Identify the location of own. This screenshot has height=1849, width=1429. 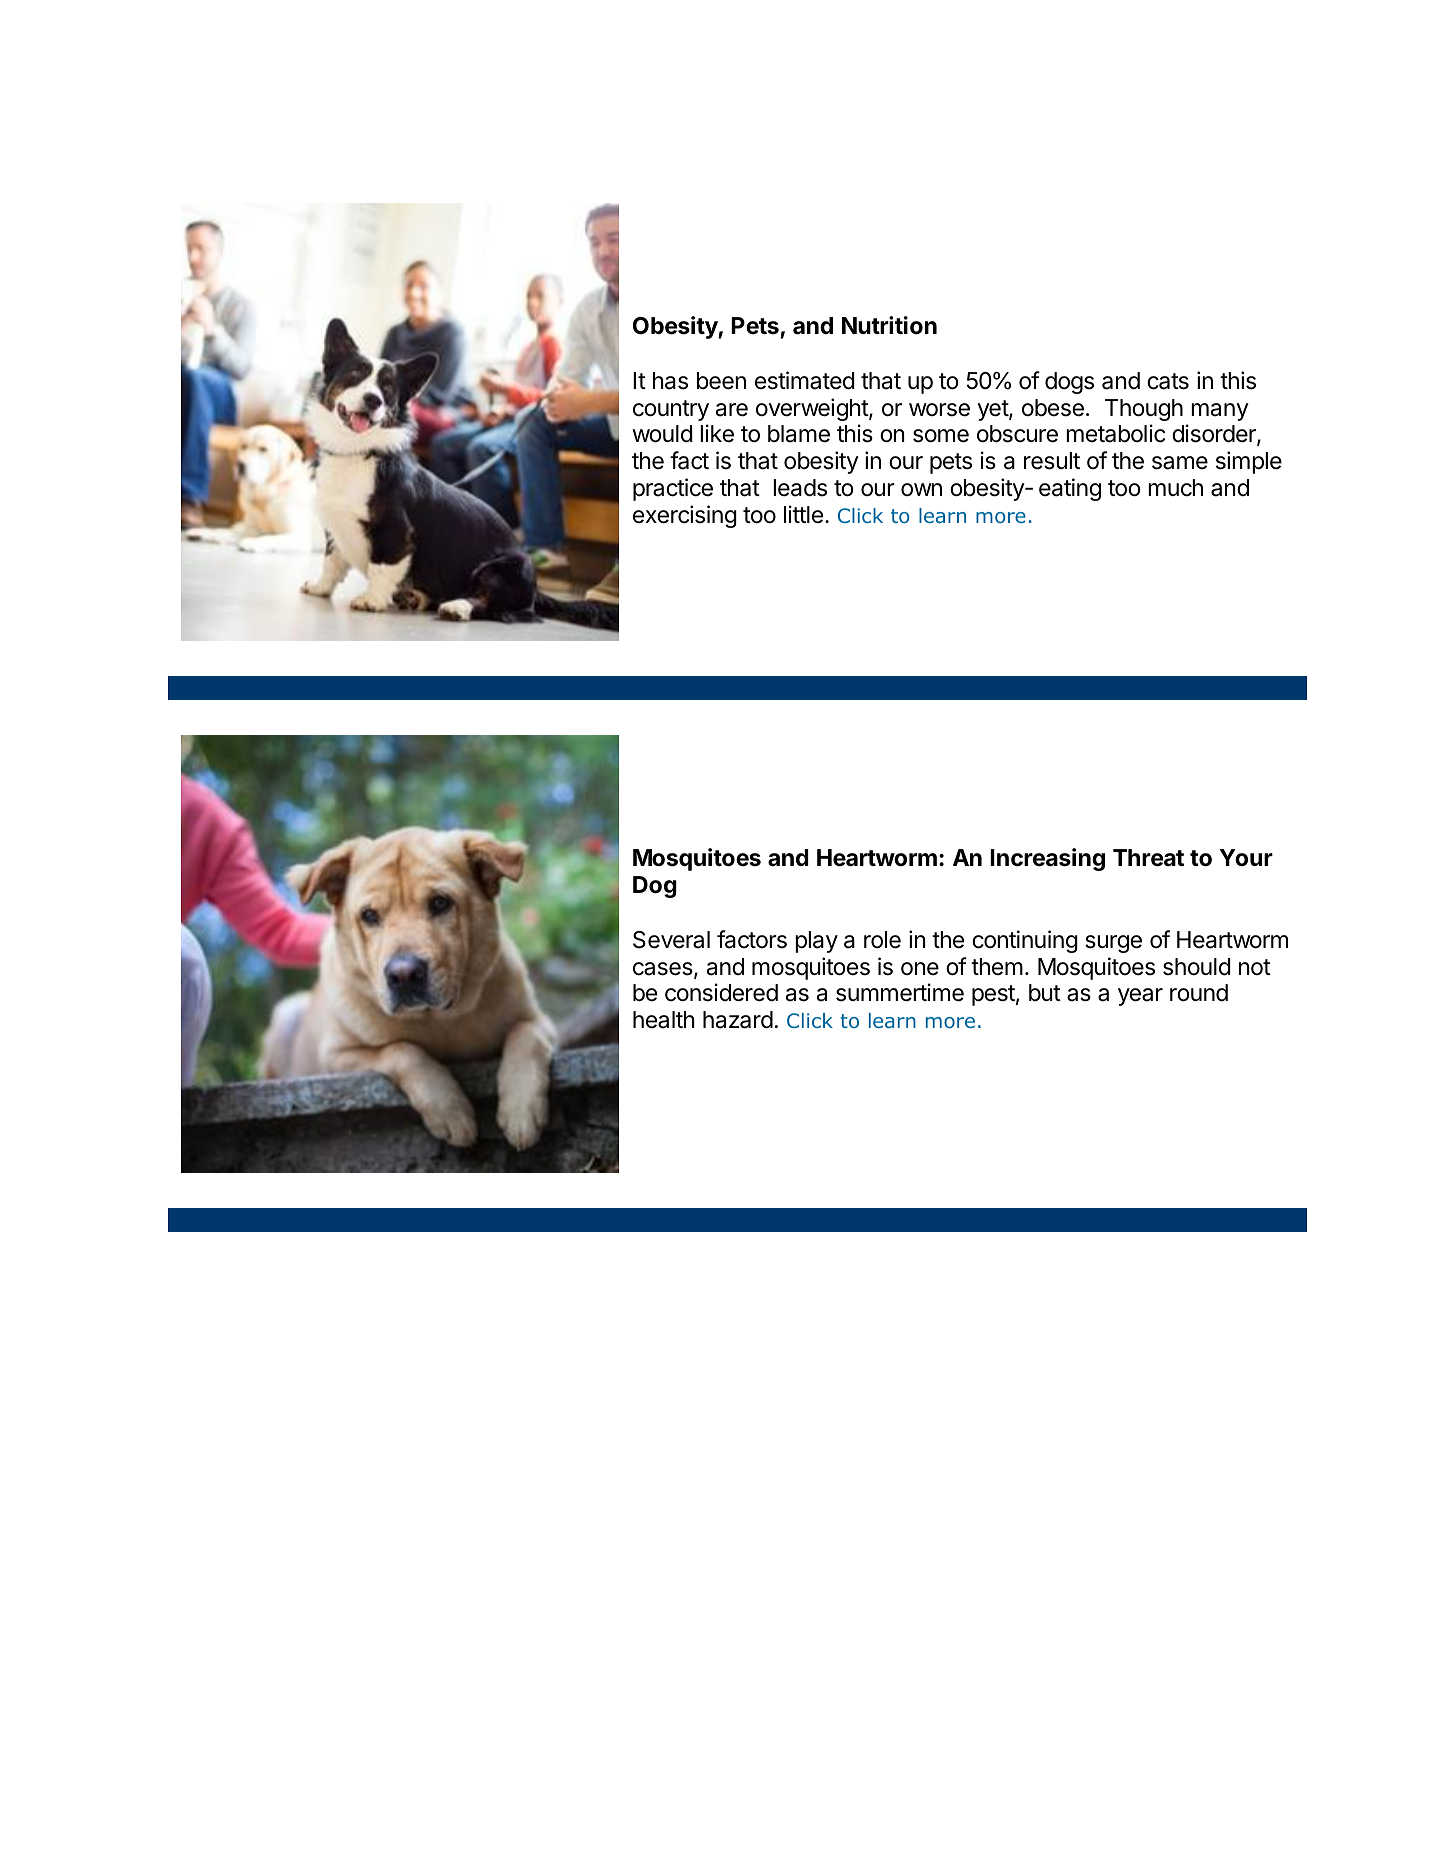
(921, 490).
